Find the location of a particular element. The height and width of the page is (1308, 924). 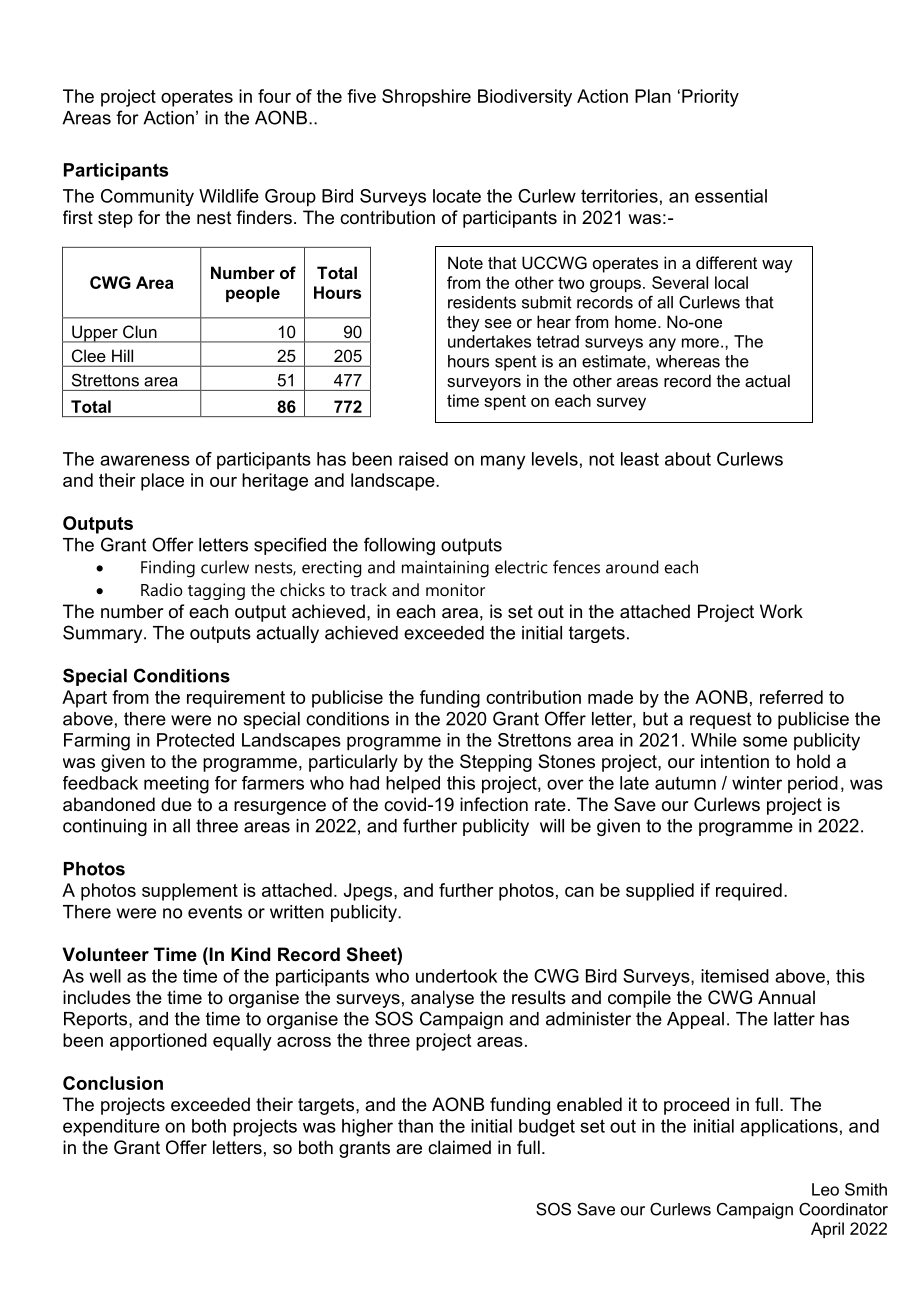

undertook is located at coordinates (456, 976).
